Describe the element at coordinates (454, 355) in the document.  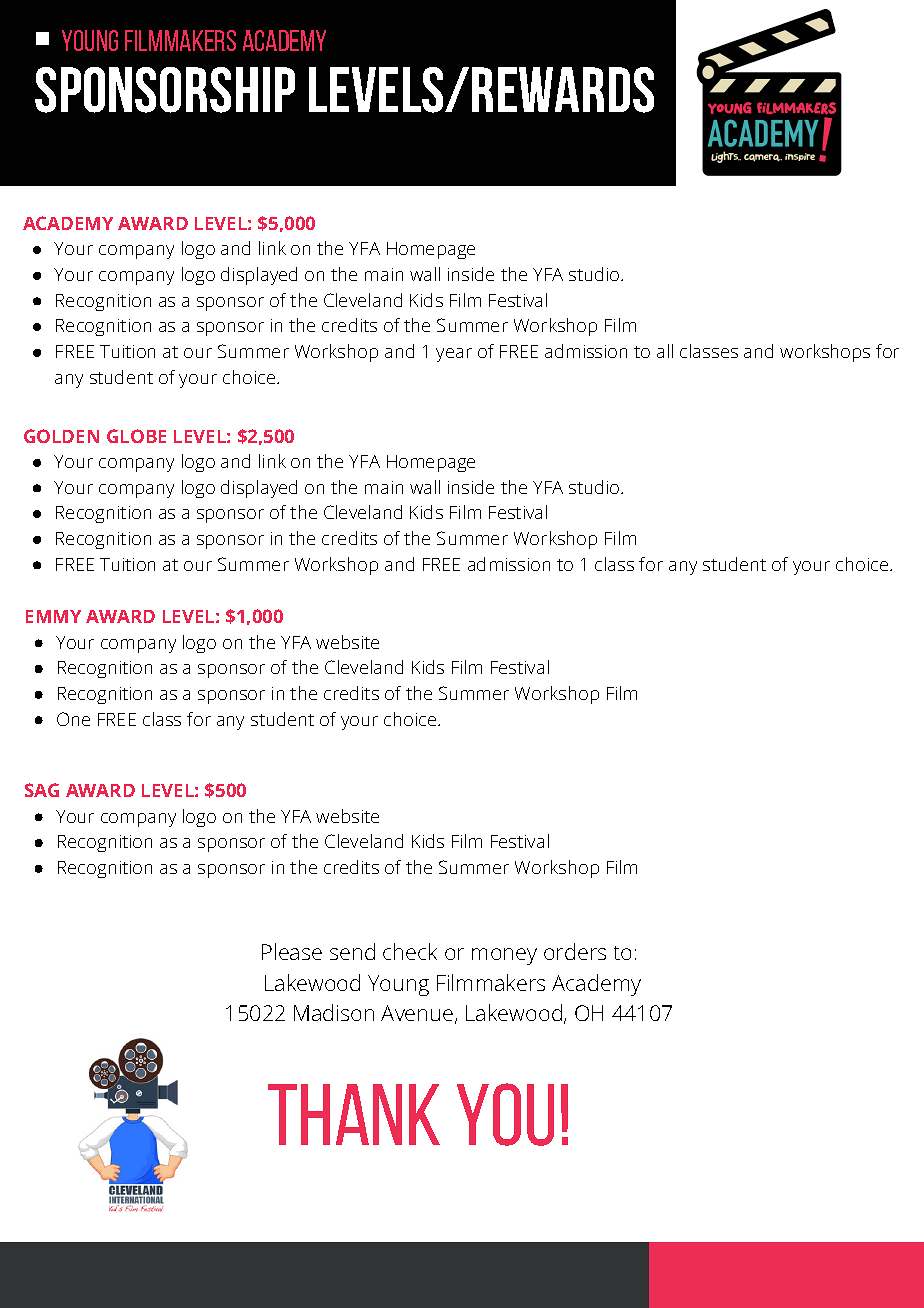
I see `year` at that location.
